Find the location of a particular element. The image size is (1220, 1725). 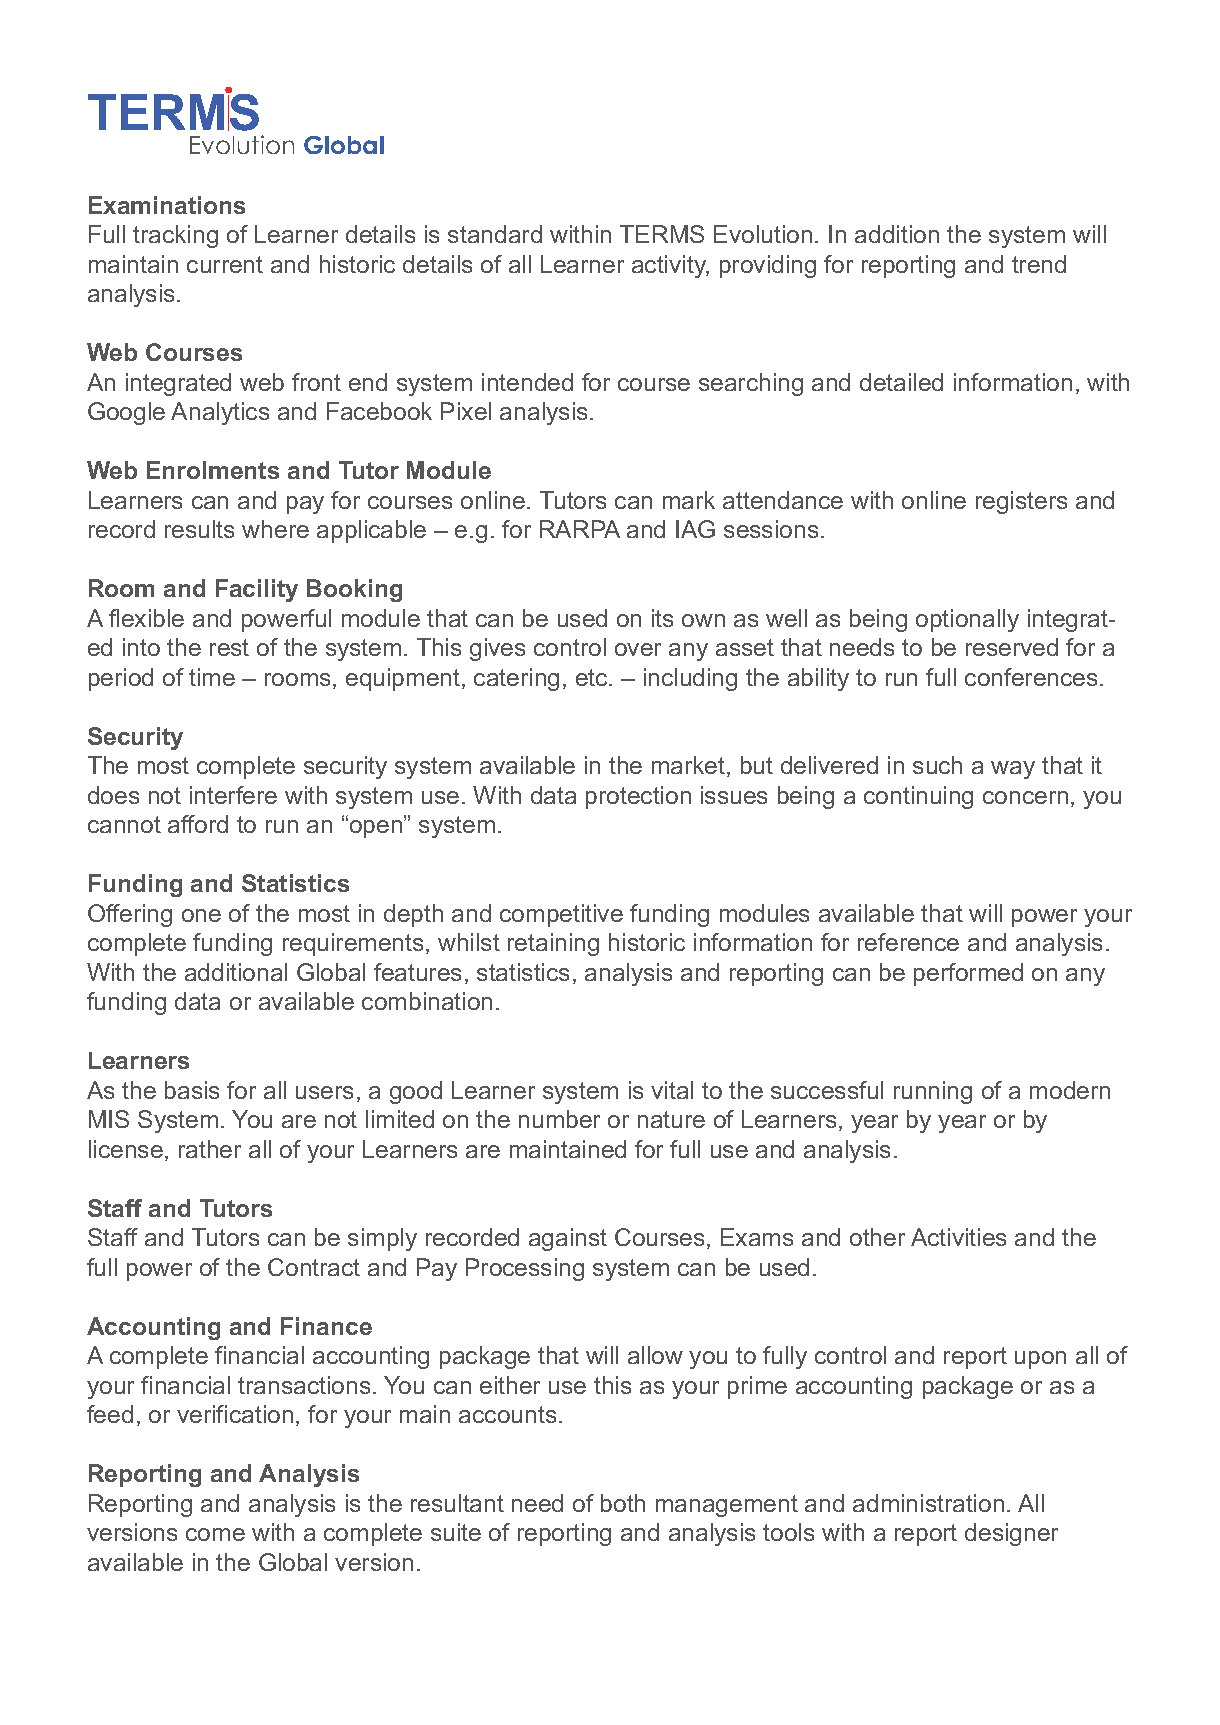

one is located at coordinates (201, 915).
